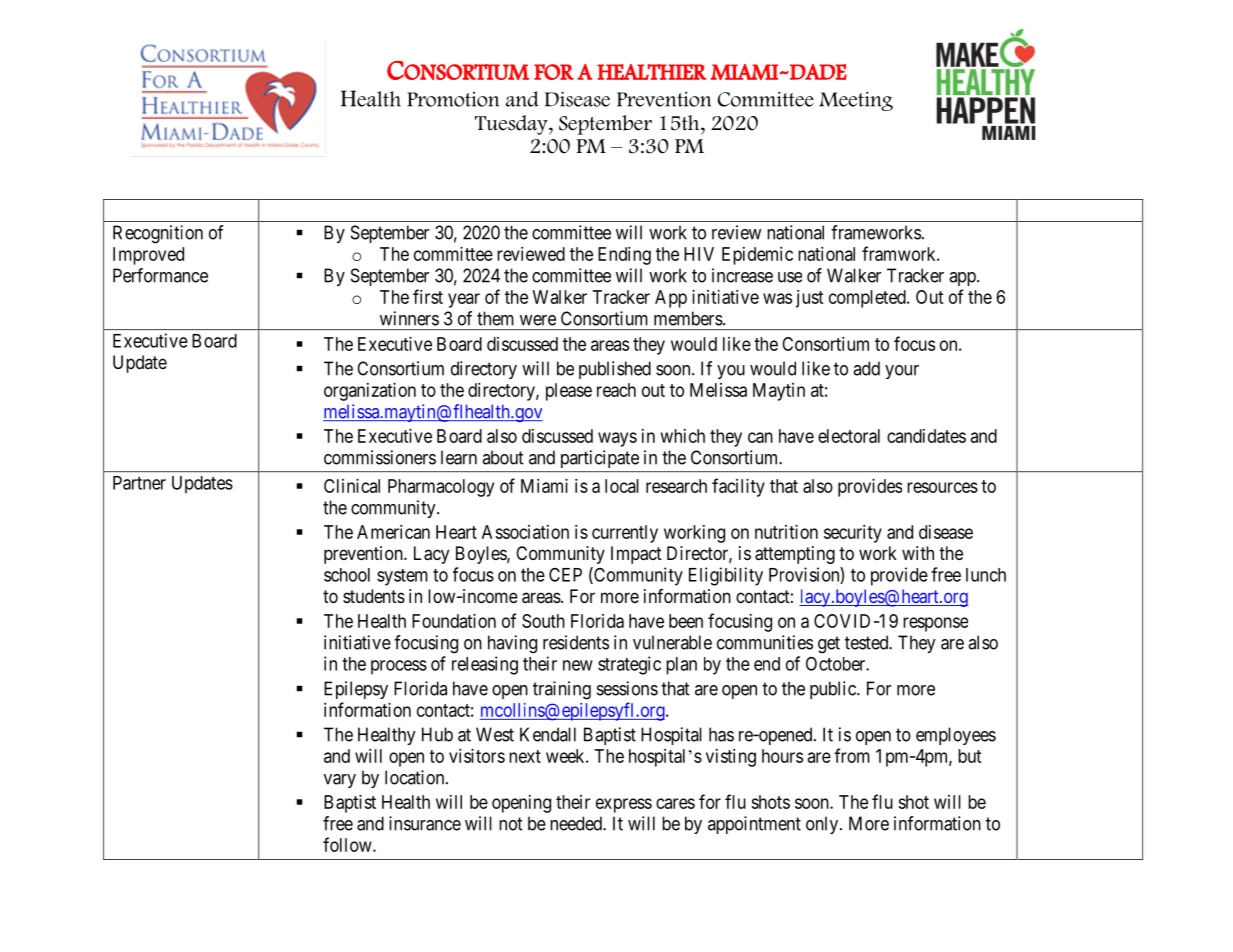 This screenshot has width=1233, height=952. What do you see at coordinates (453, 99) in the screenshot?
I see `Promotion` at bounding box center [453, 99].
